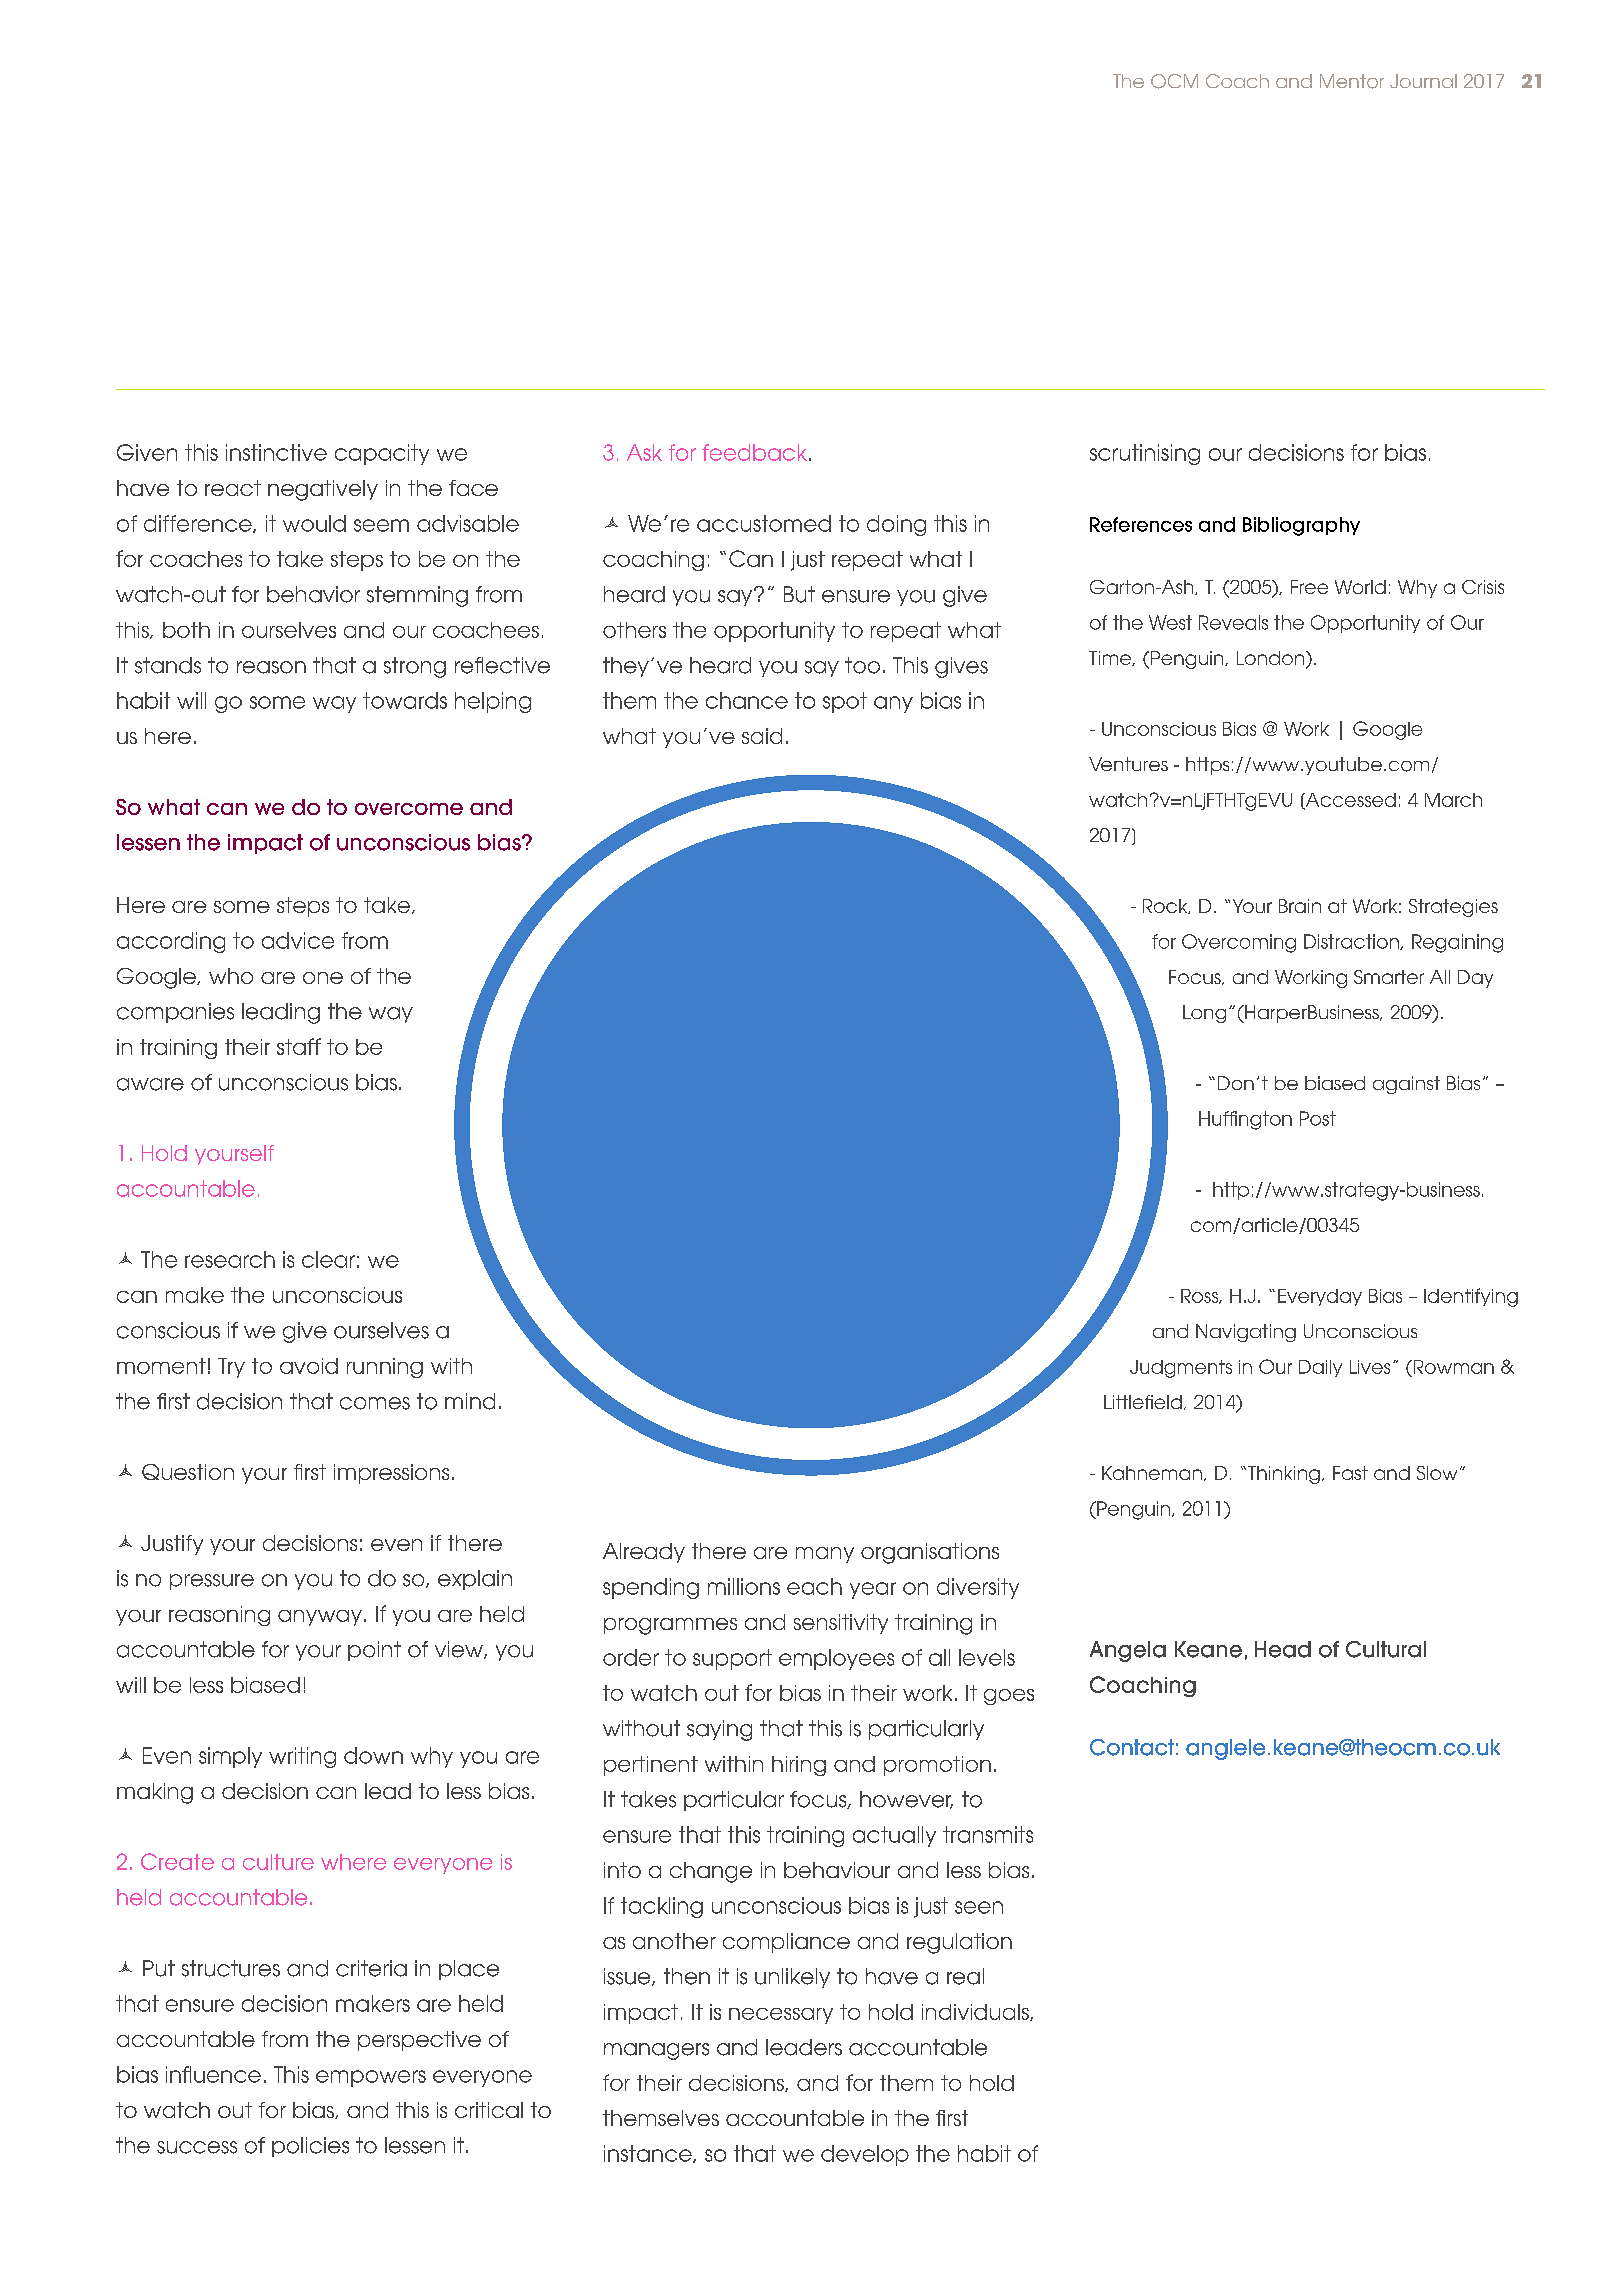  I want to click on overcome, so click(409, 809).
